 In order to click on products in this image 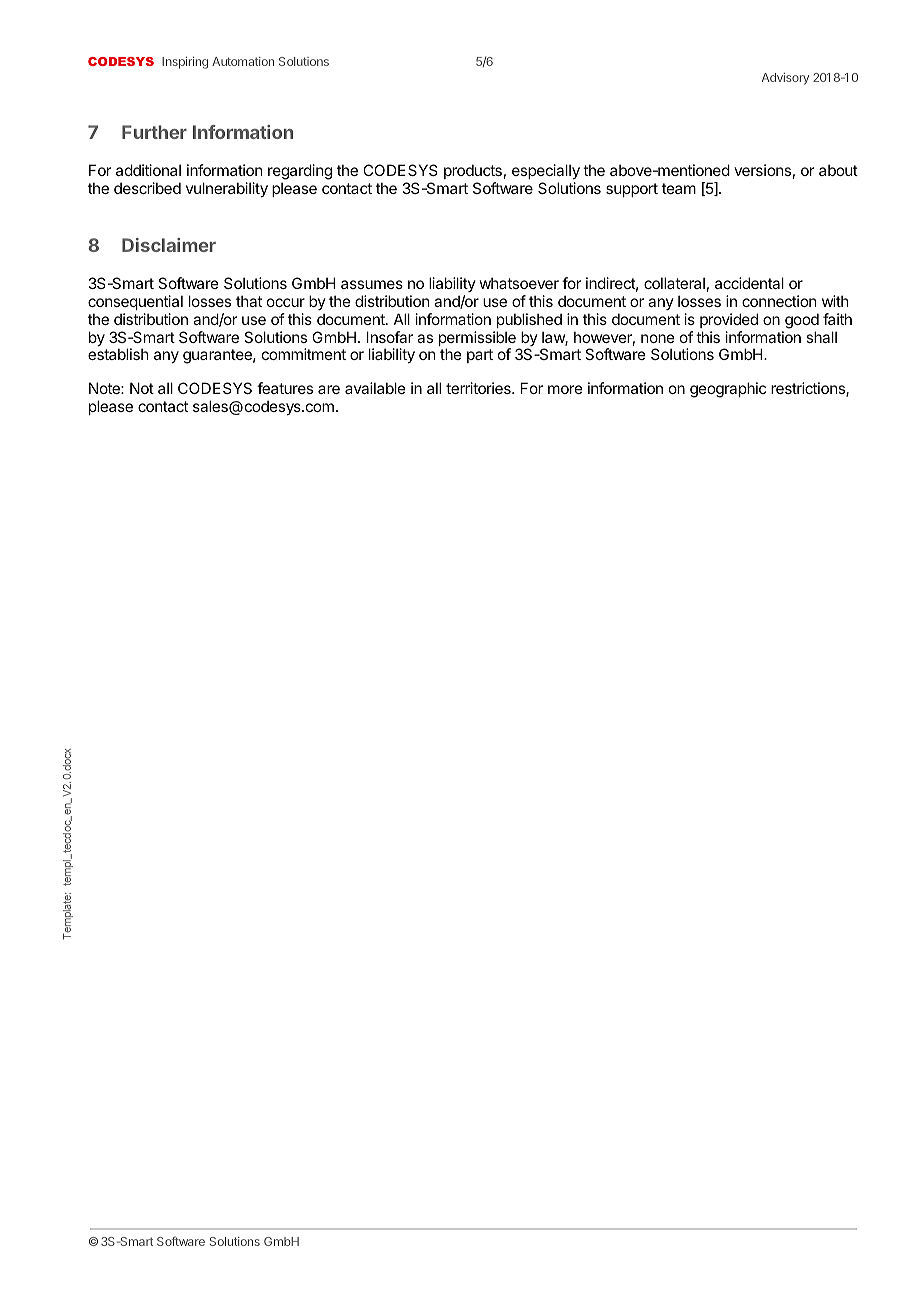, I will do `click(473, 171)`.
